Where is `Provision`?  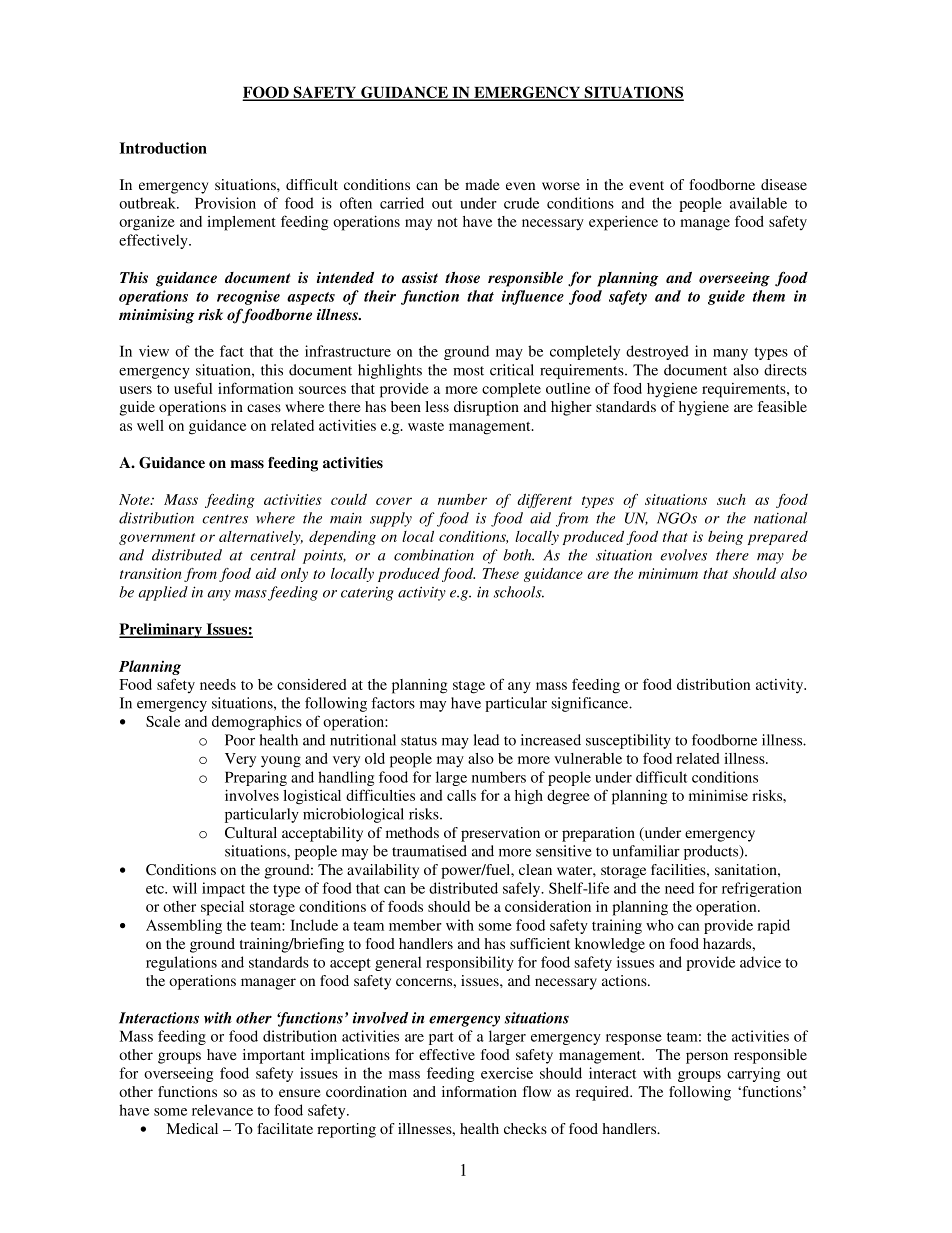
Provision is located at coordinates (225, 203).
